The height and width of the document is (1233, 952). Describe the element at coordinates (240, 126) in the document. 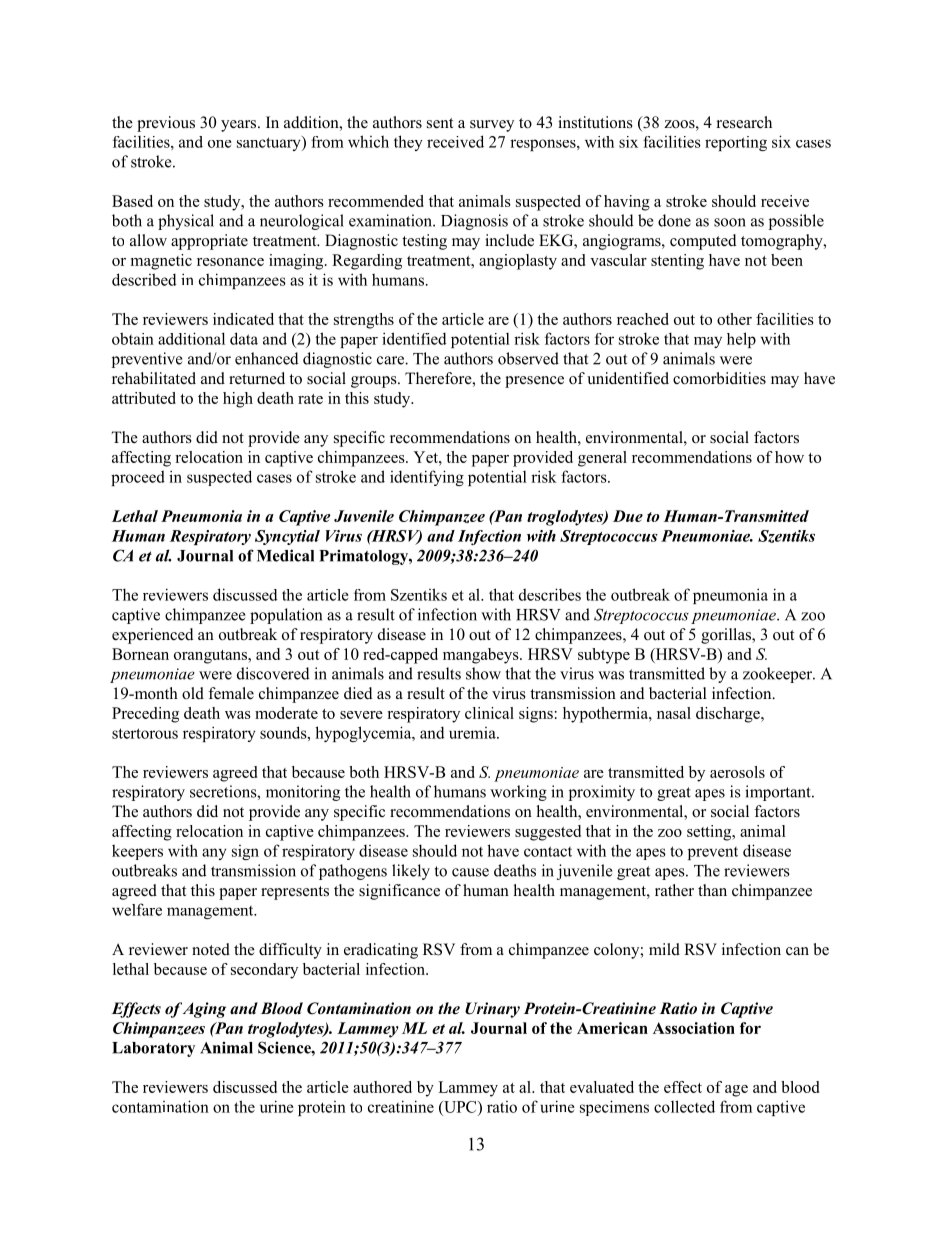

I see `years` at that location.
